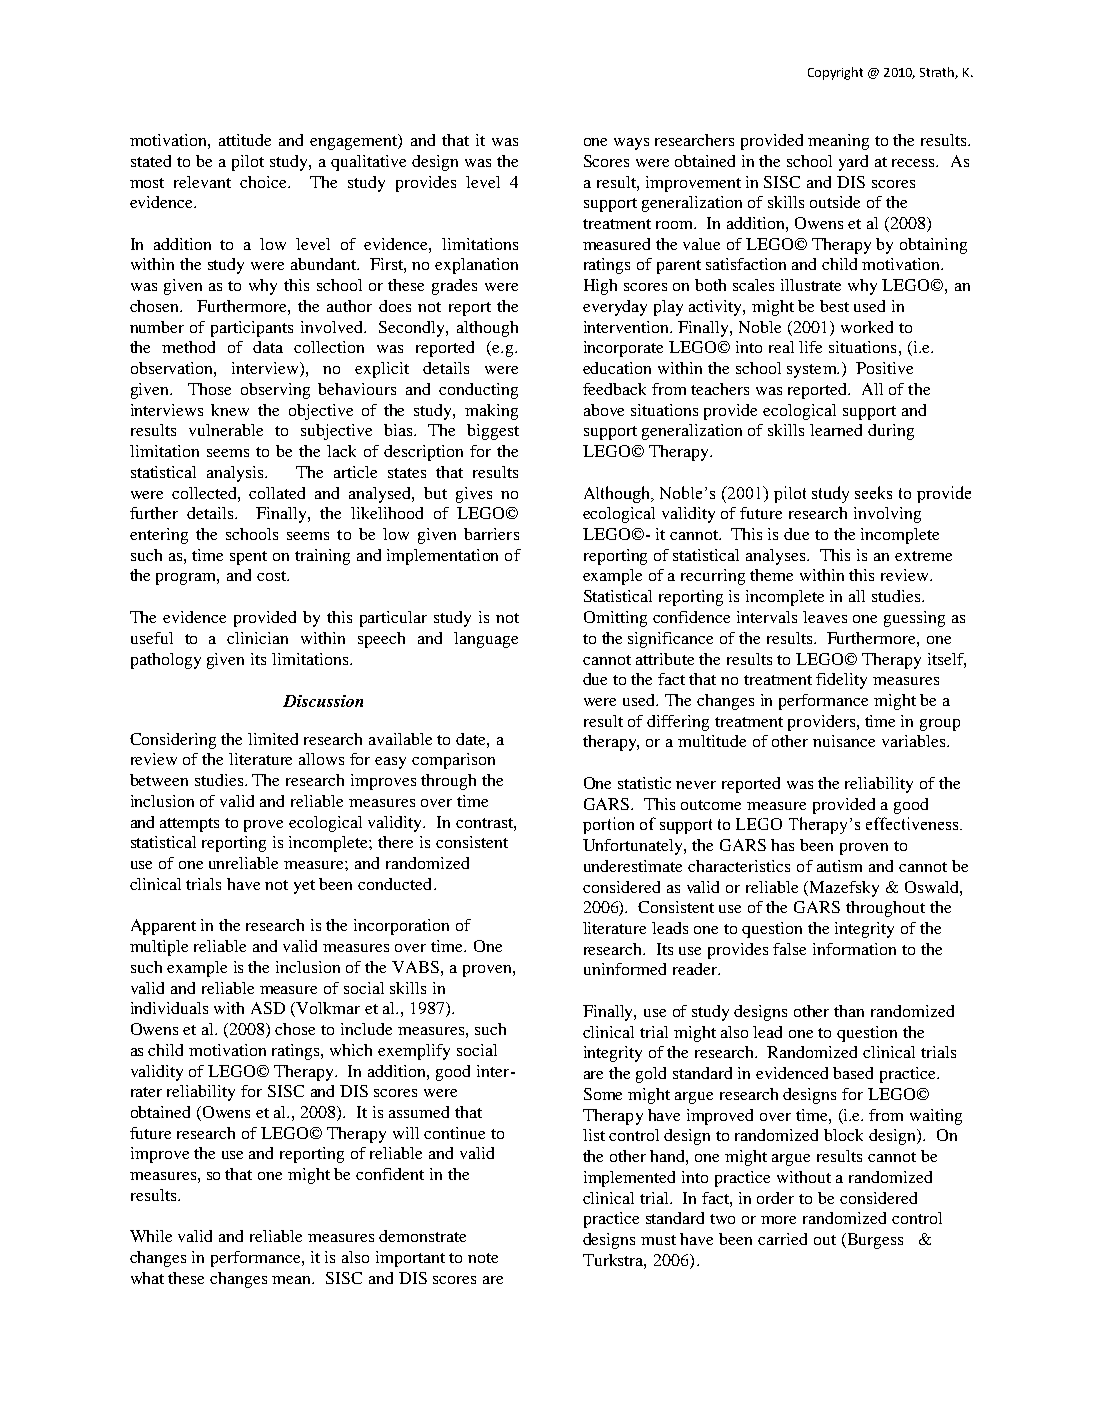 This screenshot has width=1103, height=1428. What do you see at coordinates (151, 1236) in the screenshot?
I see `While` at bounding box center [151, 1236].
